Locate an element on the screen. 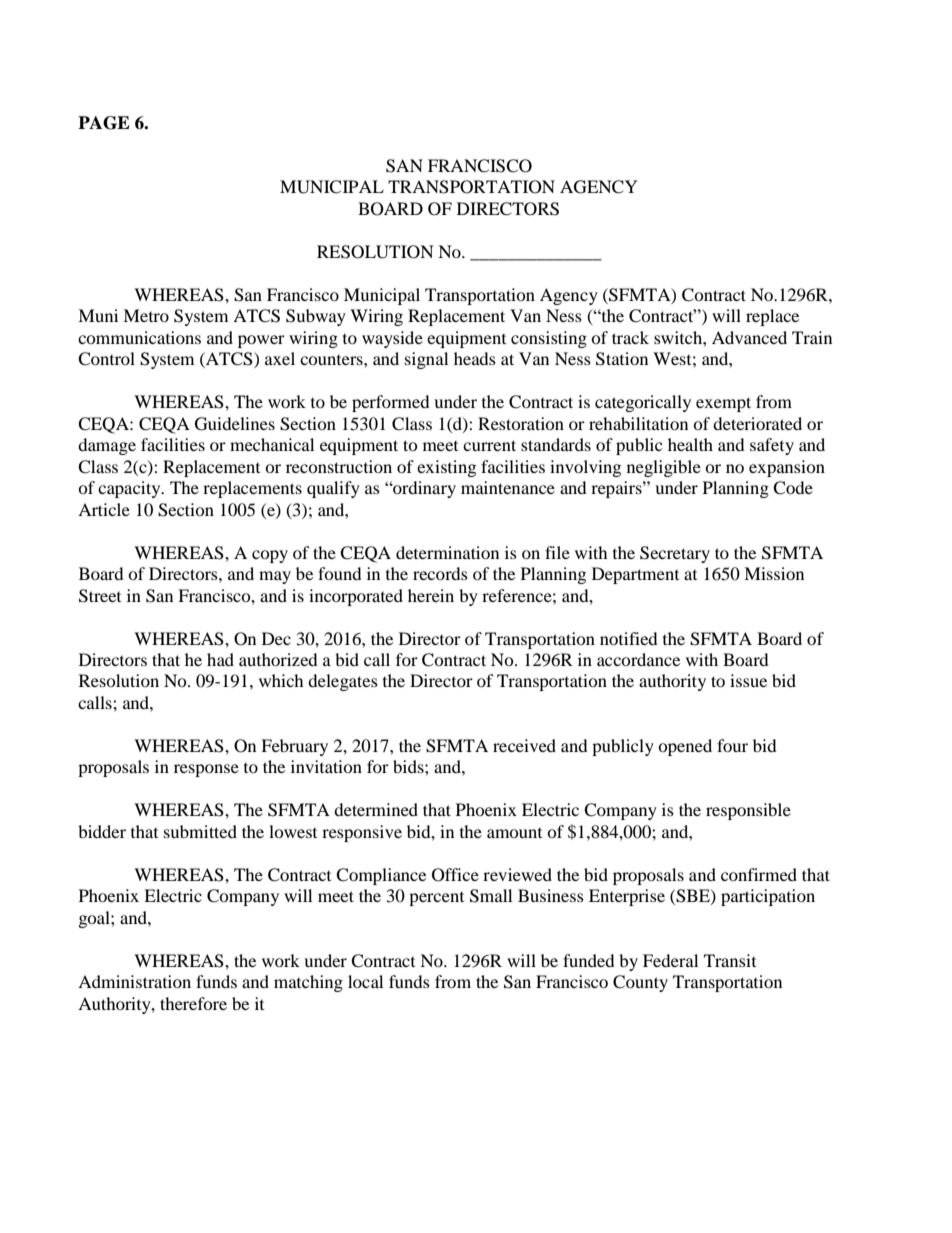 Image resolution: width=952 pixels, height=1233 pixels. therefore is located at coordinates (193, 1003).
